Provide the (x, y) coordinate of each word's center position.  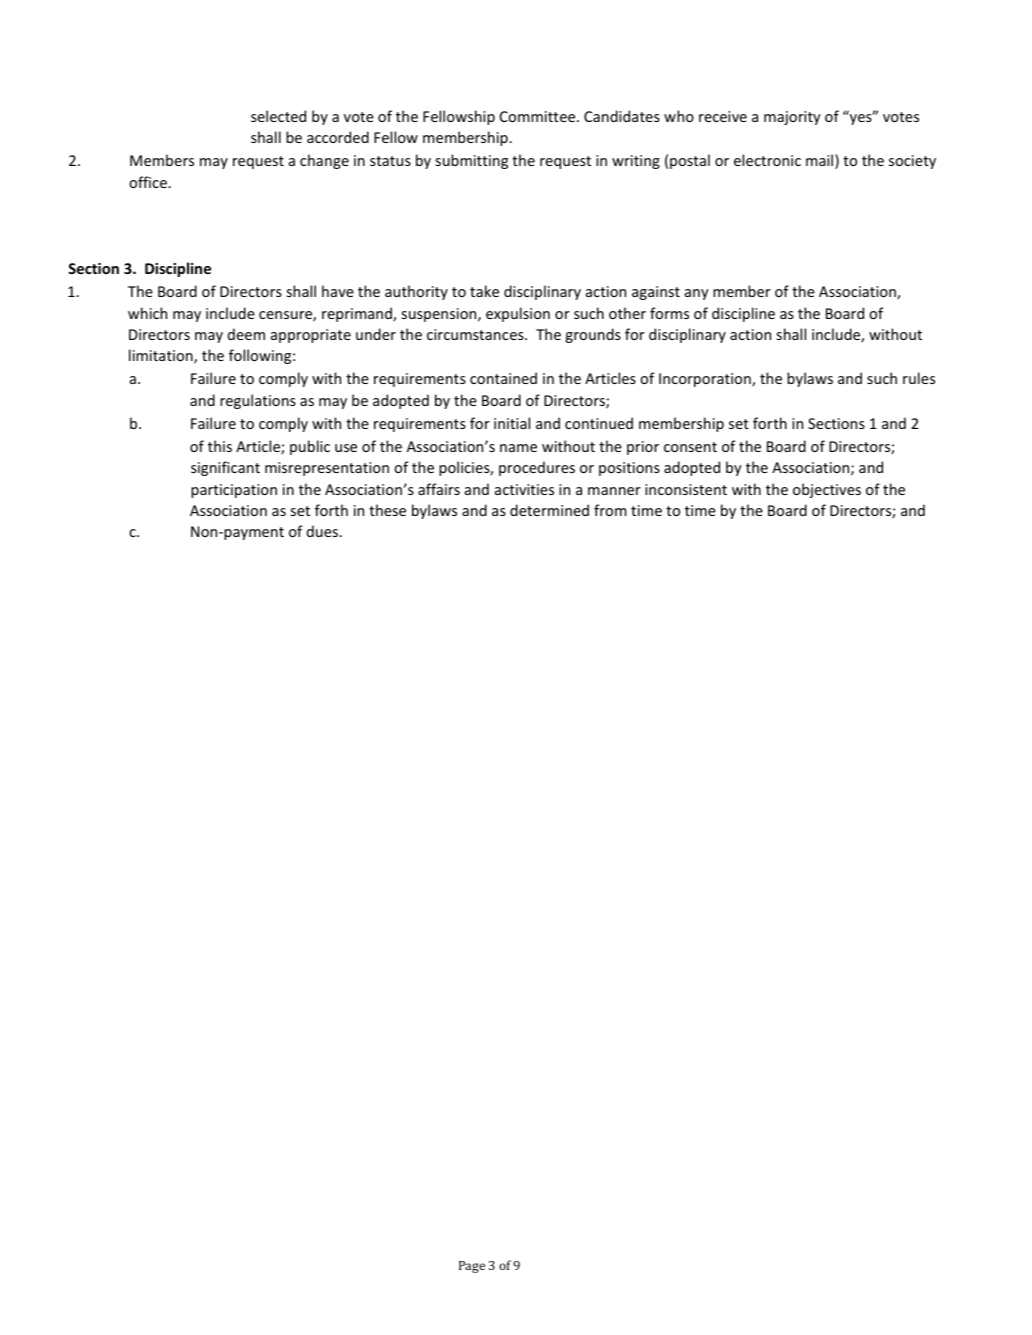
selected (278, 116)
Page (472, 1267)
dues (324, 531)
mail (821, 161)
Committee (539, 116)
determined (549, 510)
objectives (827, 490)
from (610, 510)
